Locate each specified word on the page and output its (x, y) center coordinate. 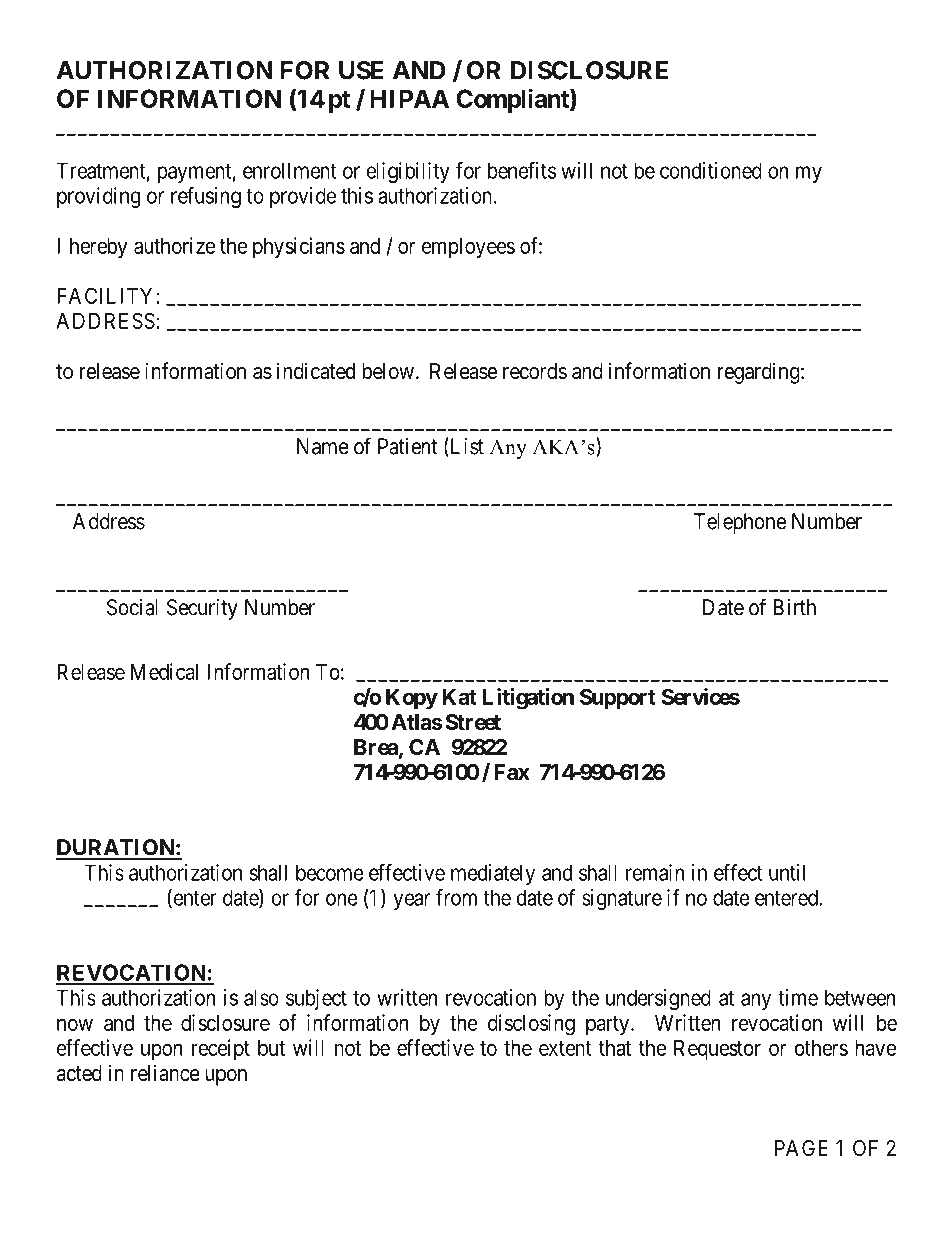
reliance (165, 1073)
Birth (794, 607)
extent (565, 1048)
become (330, 872)
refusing (206, 197)
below (388, 371)
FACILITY (104, 295)
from (456, 897)
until (787, 872)
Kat (459, 697)
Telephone (740, 523)
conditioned (711, 170)
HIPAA (409, 98)
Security (202, 609)
